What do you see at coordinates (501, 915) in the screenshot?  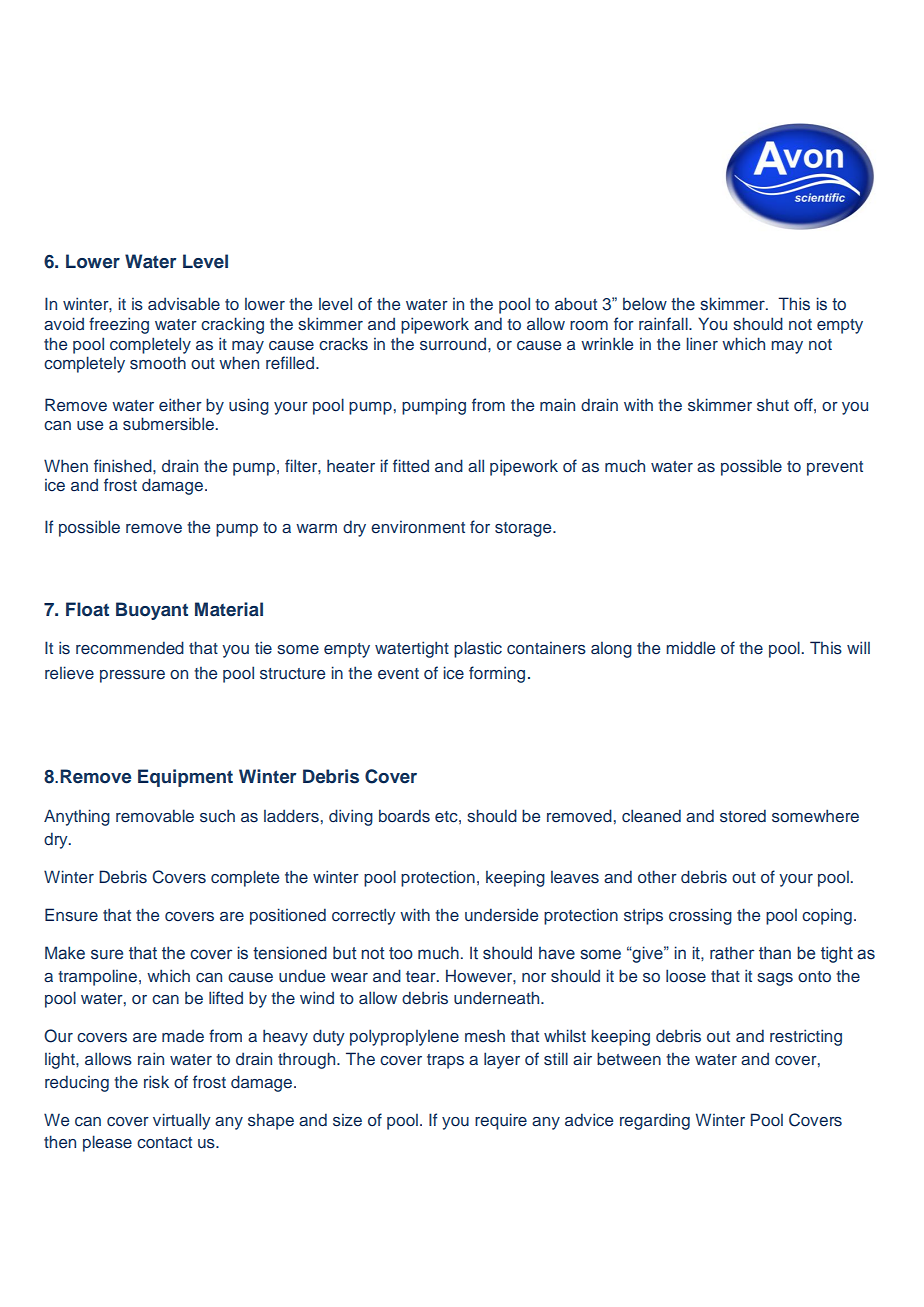 I see `underside` at bounding box center [501, 915].
